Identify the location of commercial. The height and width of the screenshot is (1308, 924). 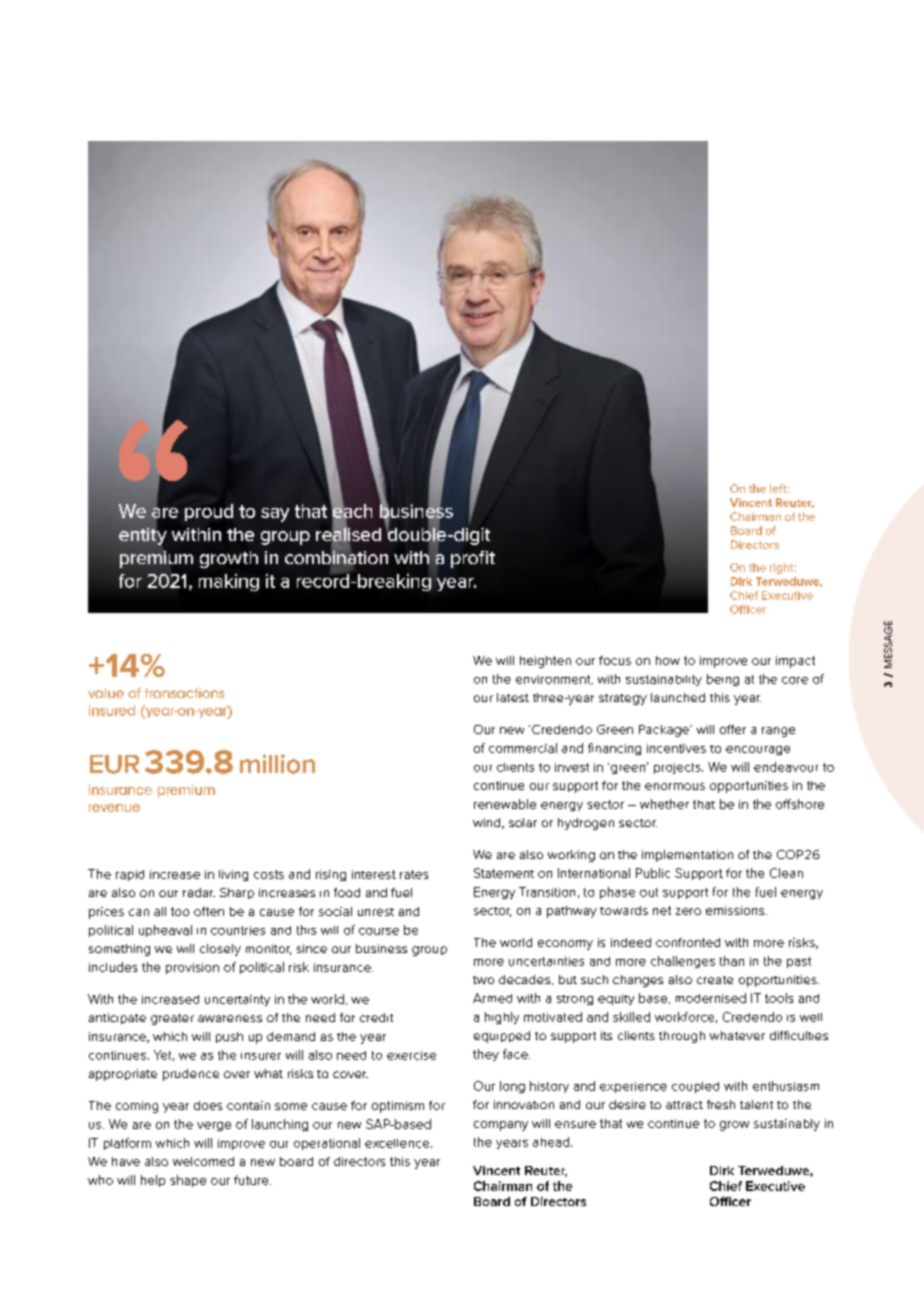
(523, 748).
